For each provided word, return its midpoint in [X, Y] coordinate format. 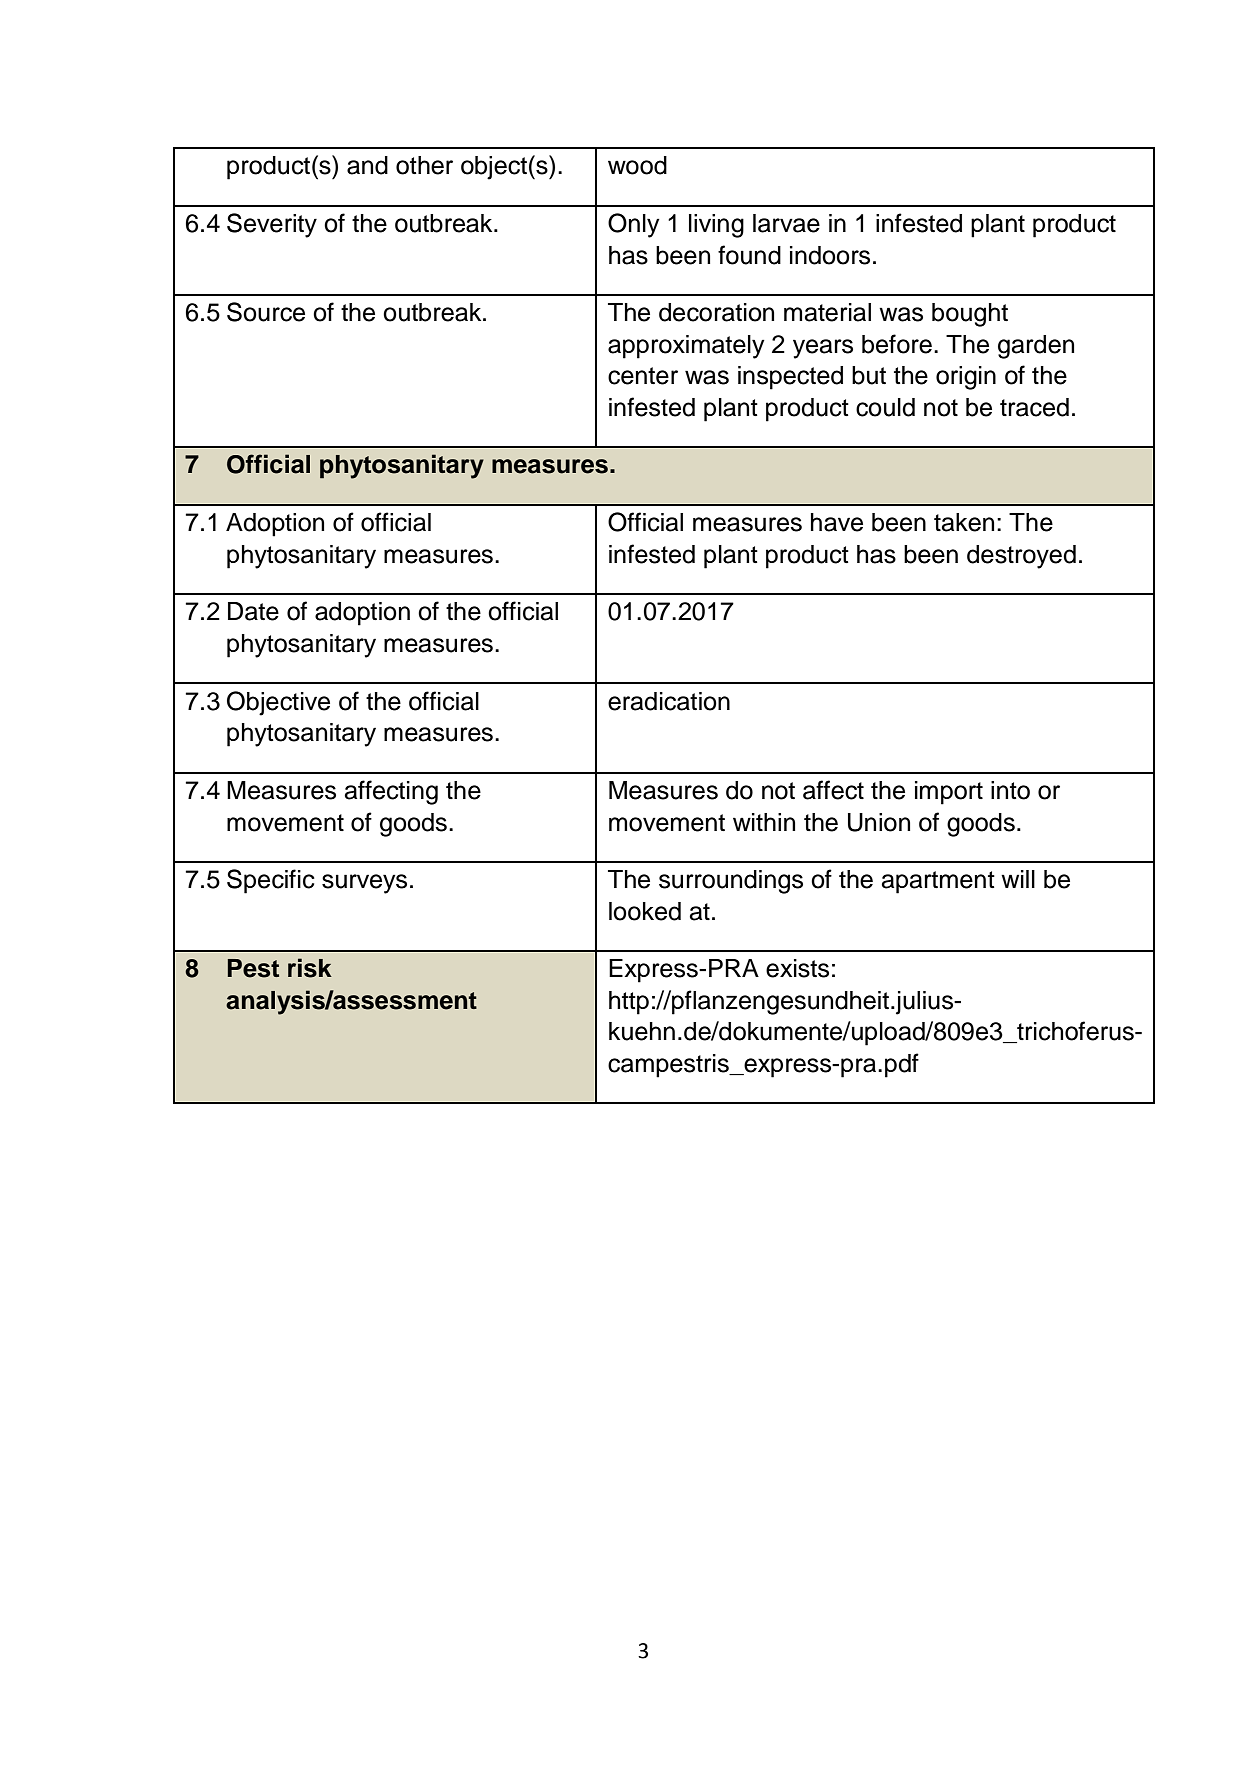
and [367, 165]
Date [253, 611]
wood [637, 165]
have [837, 522]
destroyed [1021, 557]
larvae [786, 223]
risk [310, 968]
